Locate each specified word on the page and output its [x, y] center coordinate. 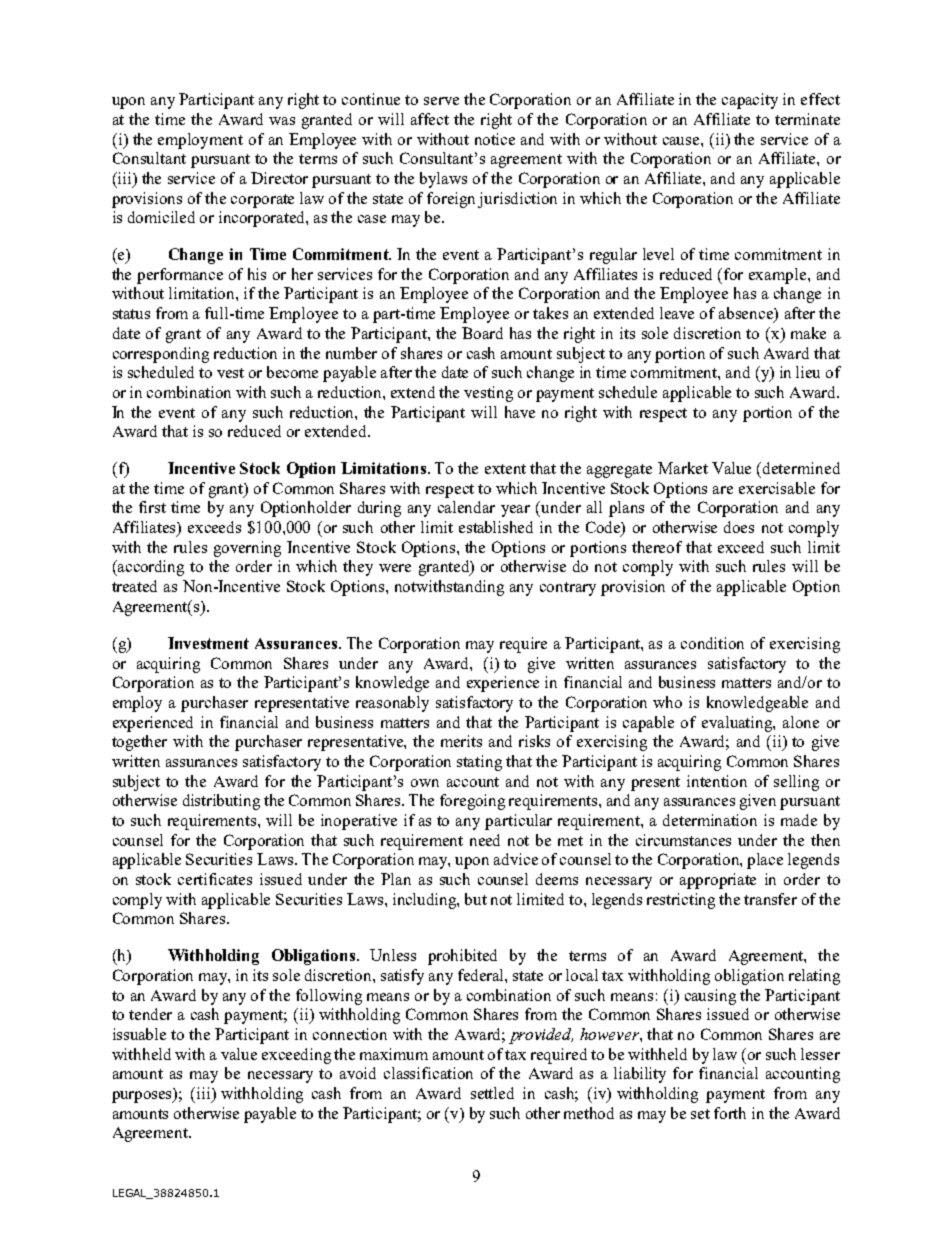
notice [495, 139]
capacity [750, 101]
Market [683, 468]
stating [479, 763]
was [282, 121]
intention [717, 781]
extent [505, 469]
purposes [143, 1096]
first [152, 507]
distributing [221, 802]
